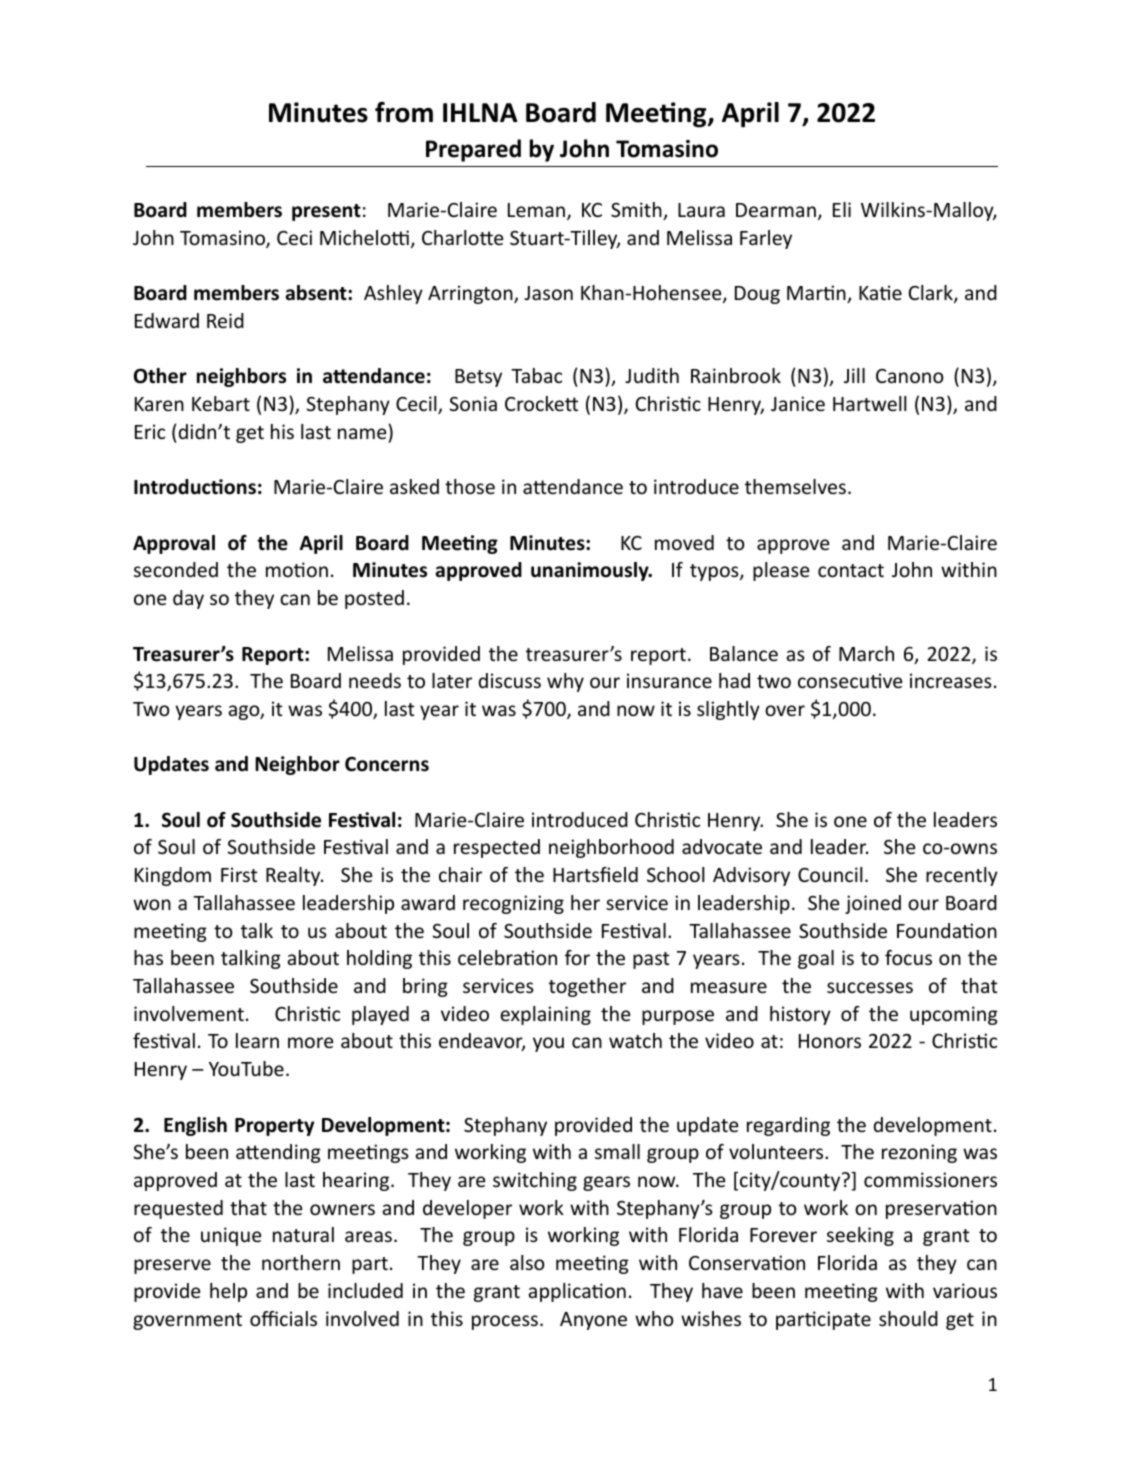 The image size is (1131, 1463). Describe the element at coordinates (326, 212) in the document. I see `present` at that location.
